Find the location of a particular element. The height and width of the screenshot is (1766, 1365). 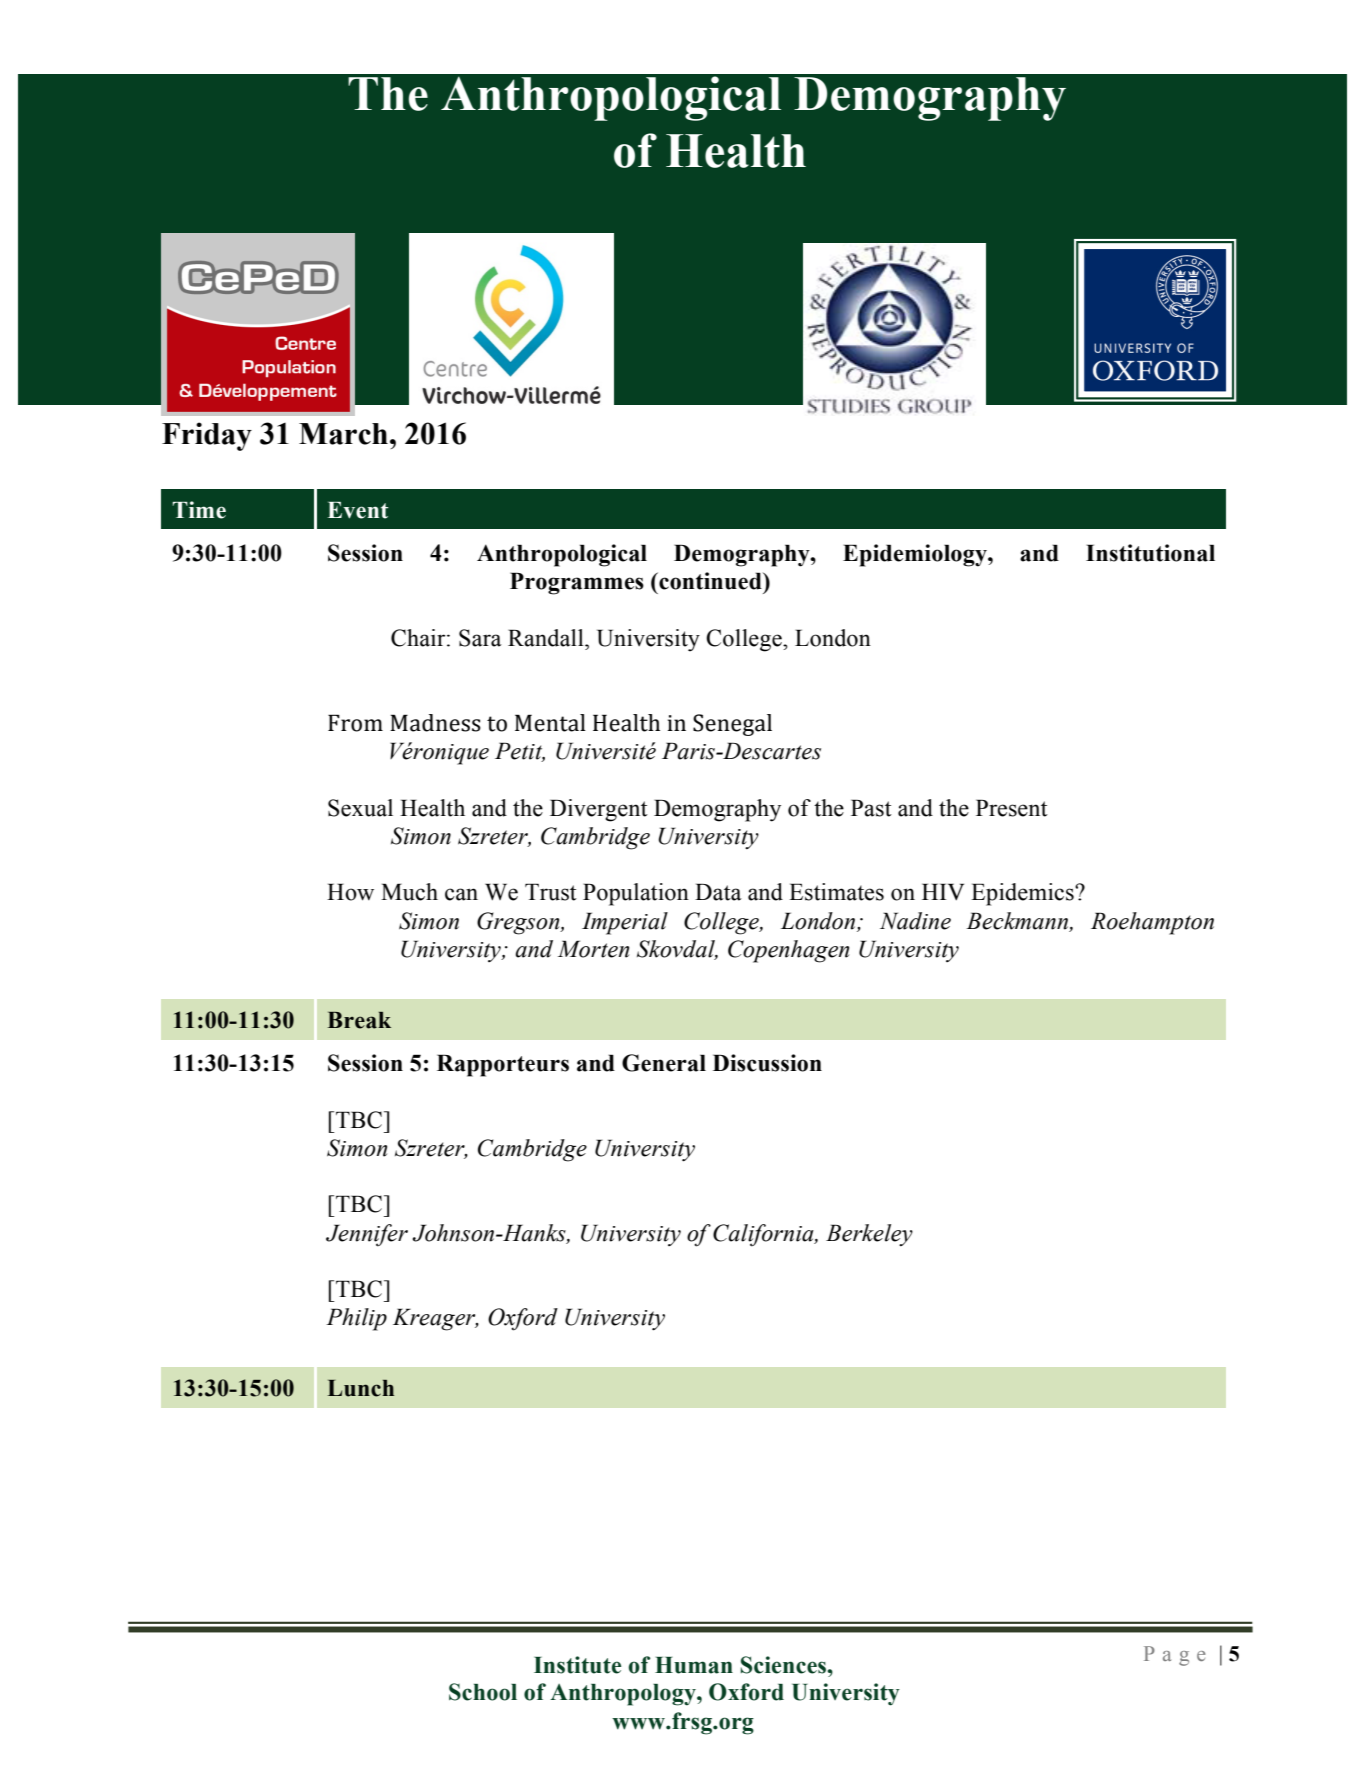

Human is located at coordinates (694, 1665).
